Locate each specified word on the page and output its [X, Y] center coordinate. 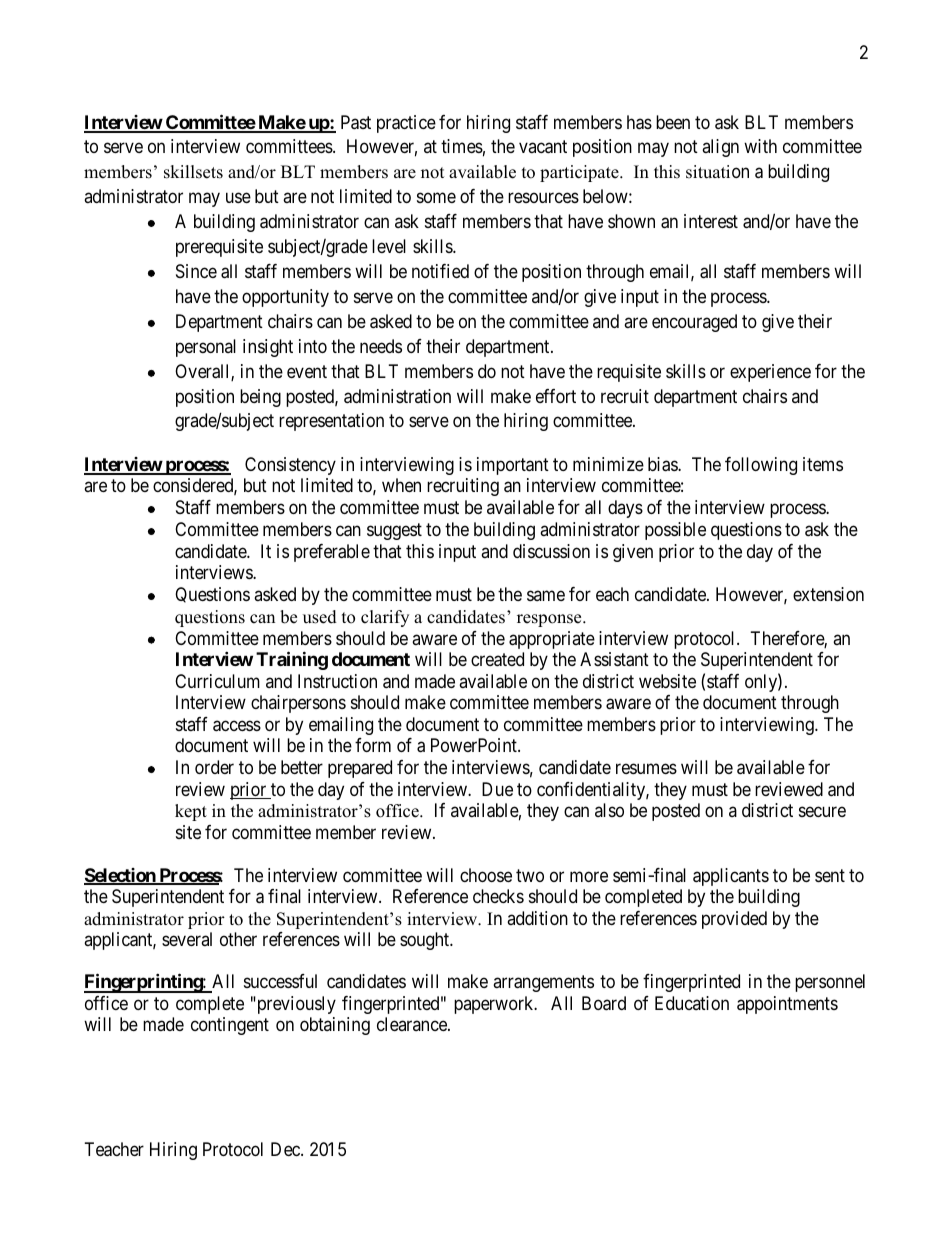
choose [486, 875]
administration [397, 396]
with [760, 146]
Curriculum [217, 681]
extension [828, 594]
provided [734, 920]
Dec [286, 1149]
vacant [543, 147]
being [260, 398]
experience [770, 373]
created [497, 659]
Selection [121, 876]
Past [356, 122]
